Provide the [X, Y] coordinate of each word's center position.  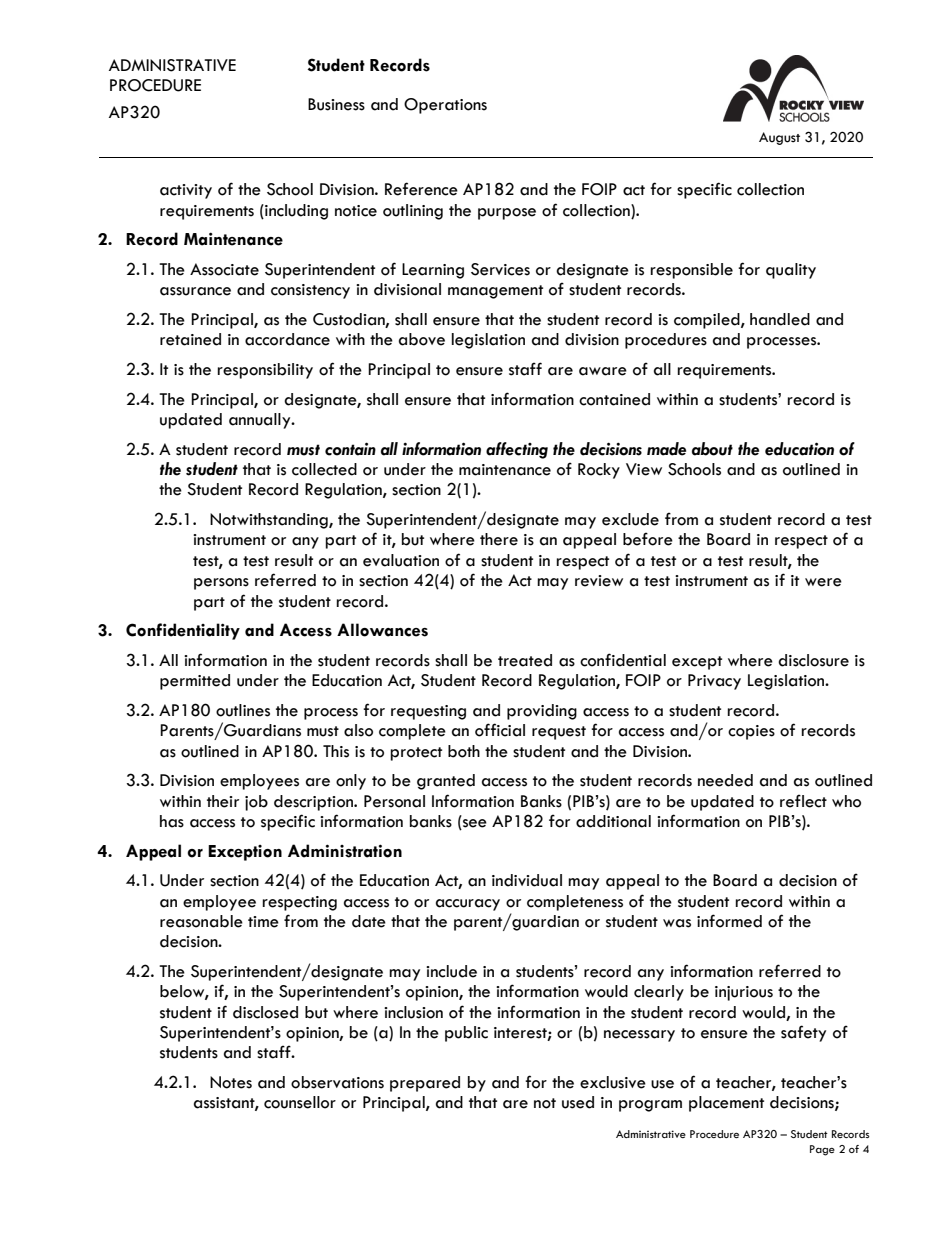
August [779, 138]
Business [336, 104]
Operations [445, 106]
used [578, 1102]
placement [726, 1104]
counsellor [300, 1102]
